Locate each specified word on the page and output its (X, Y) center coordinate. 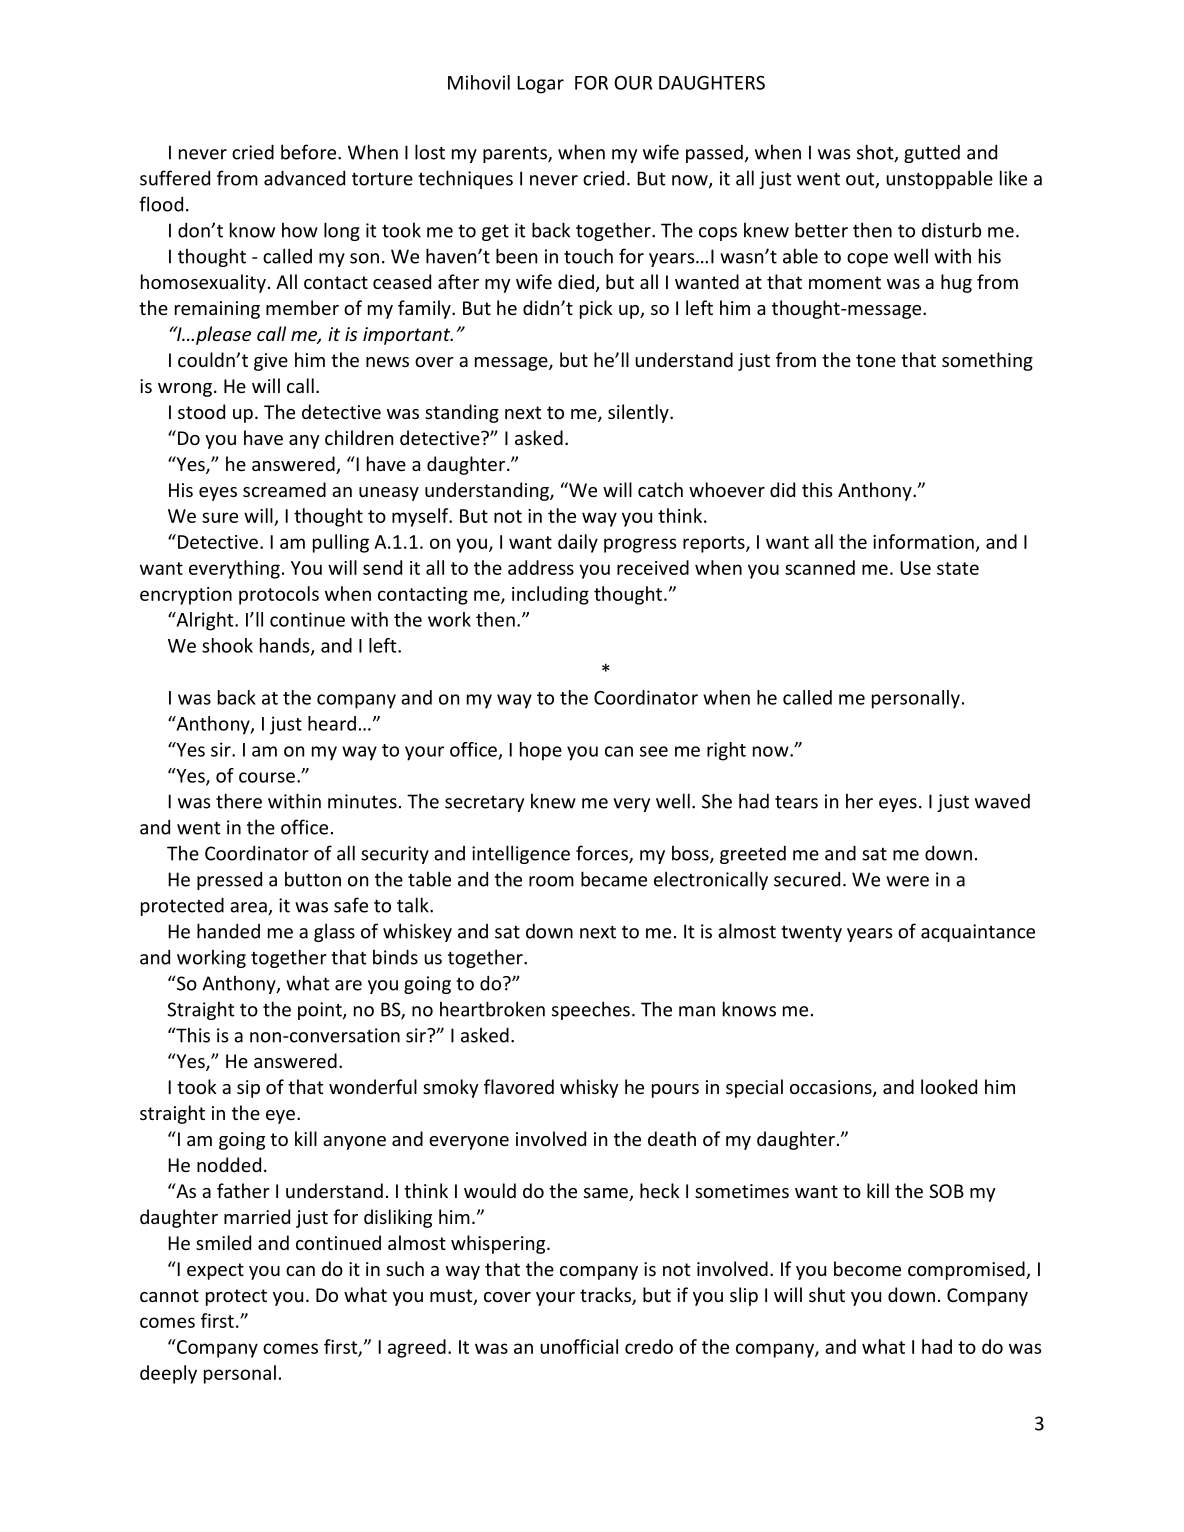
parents (516, 155)
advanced (304, 178)
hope (541, 751)
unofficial (579, 1346)
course (267, 777)
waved (1002, 801)
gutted (932, 153)
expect (215, 1271)
